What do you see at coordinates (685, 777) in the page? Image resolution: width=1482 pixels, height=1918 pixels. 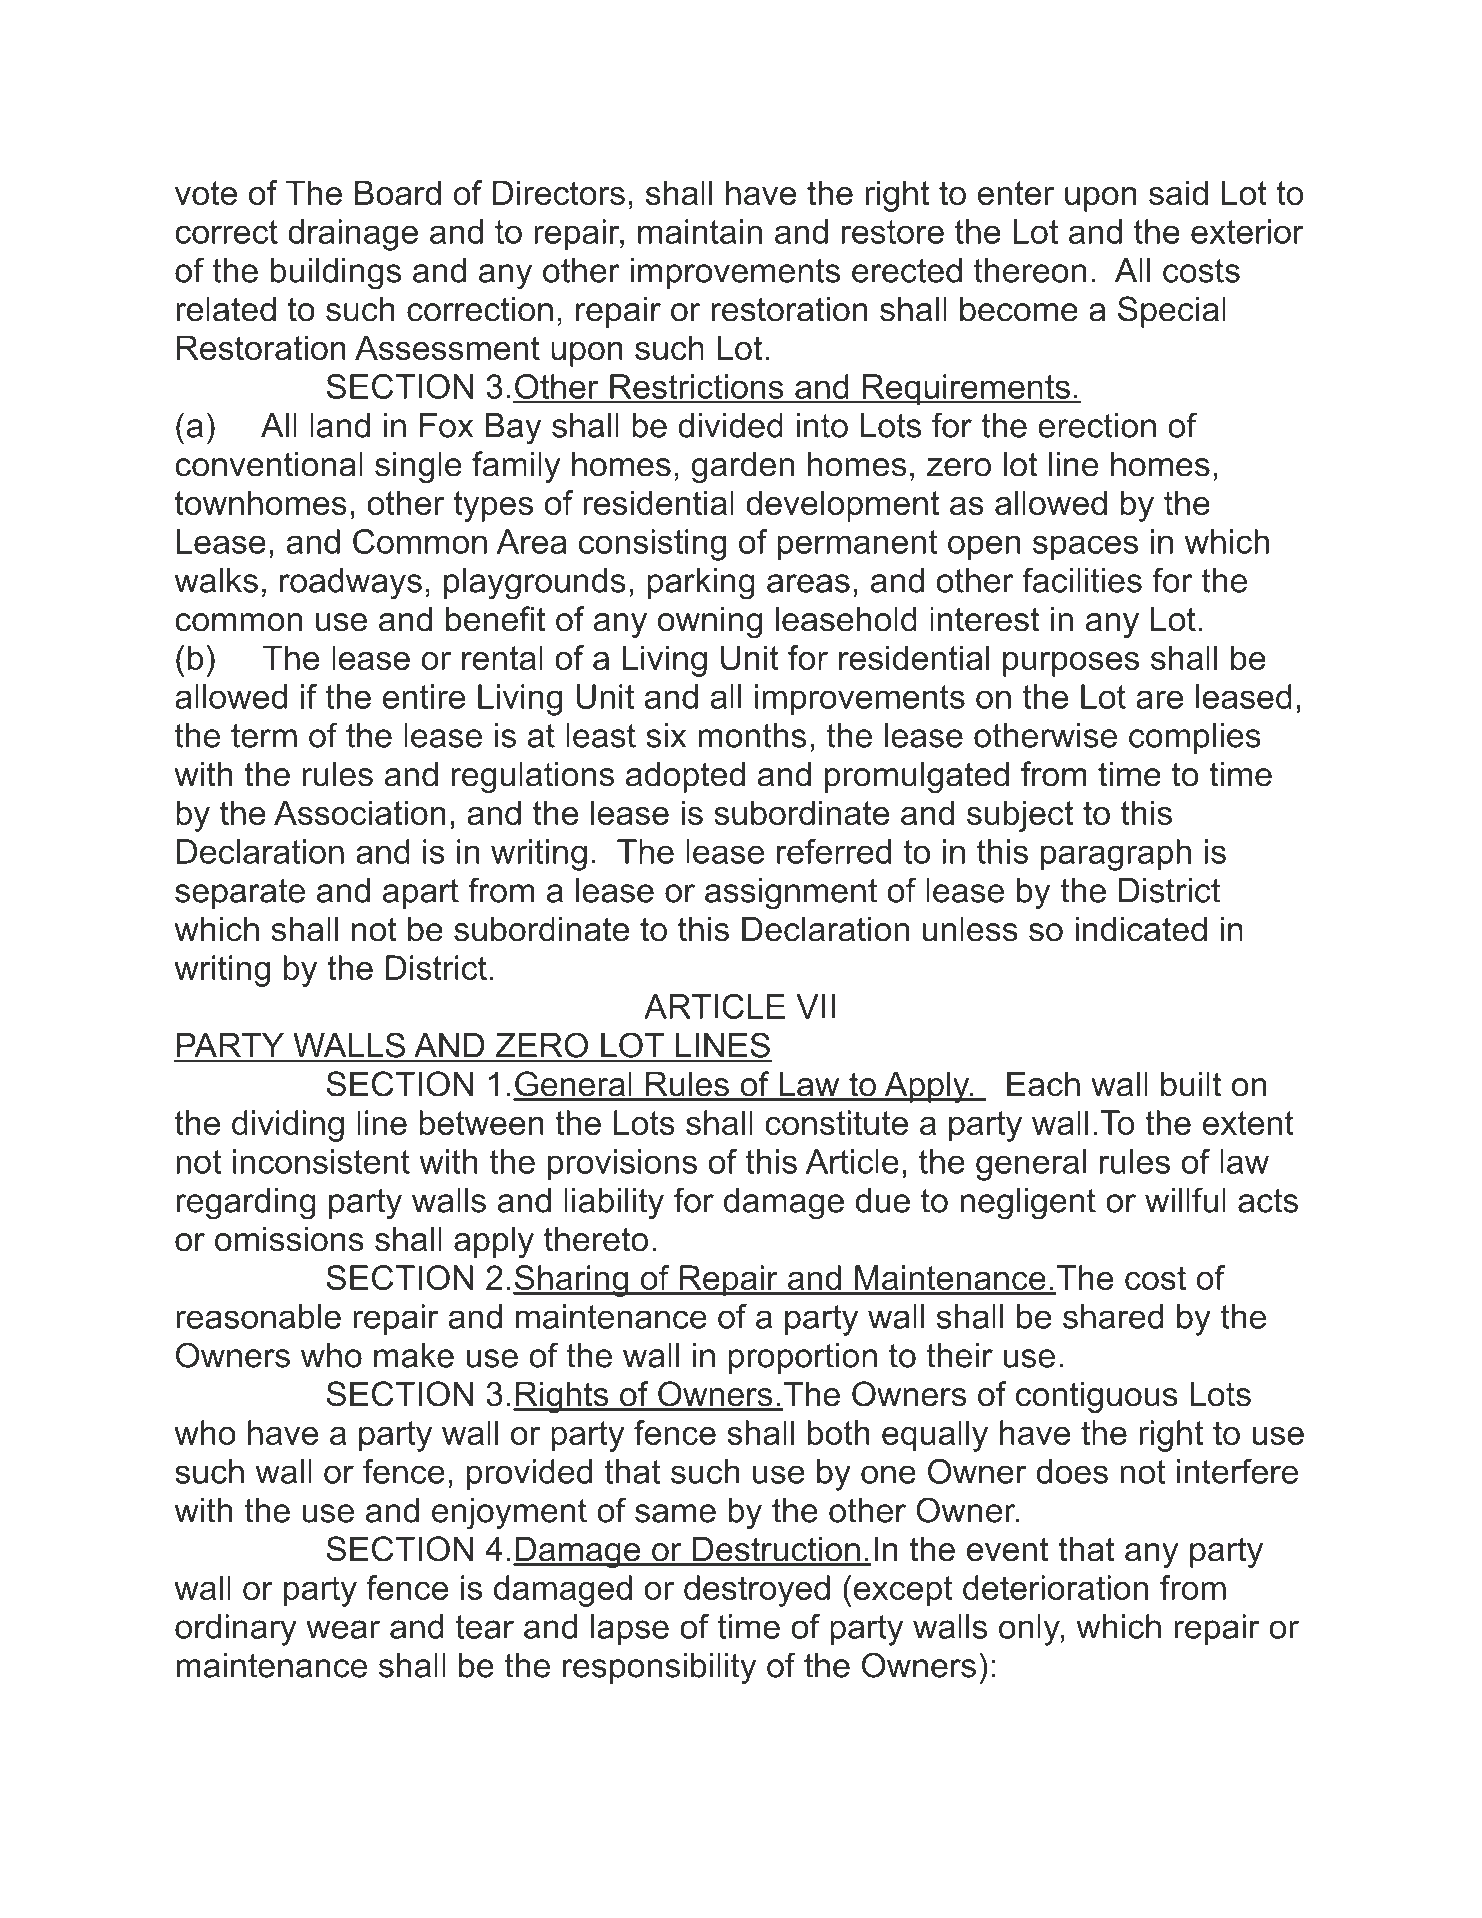 I see `adopted` at bounding box center [685, 777].
